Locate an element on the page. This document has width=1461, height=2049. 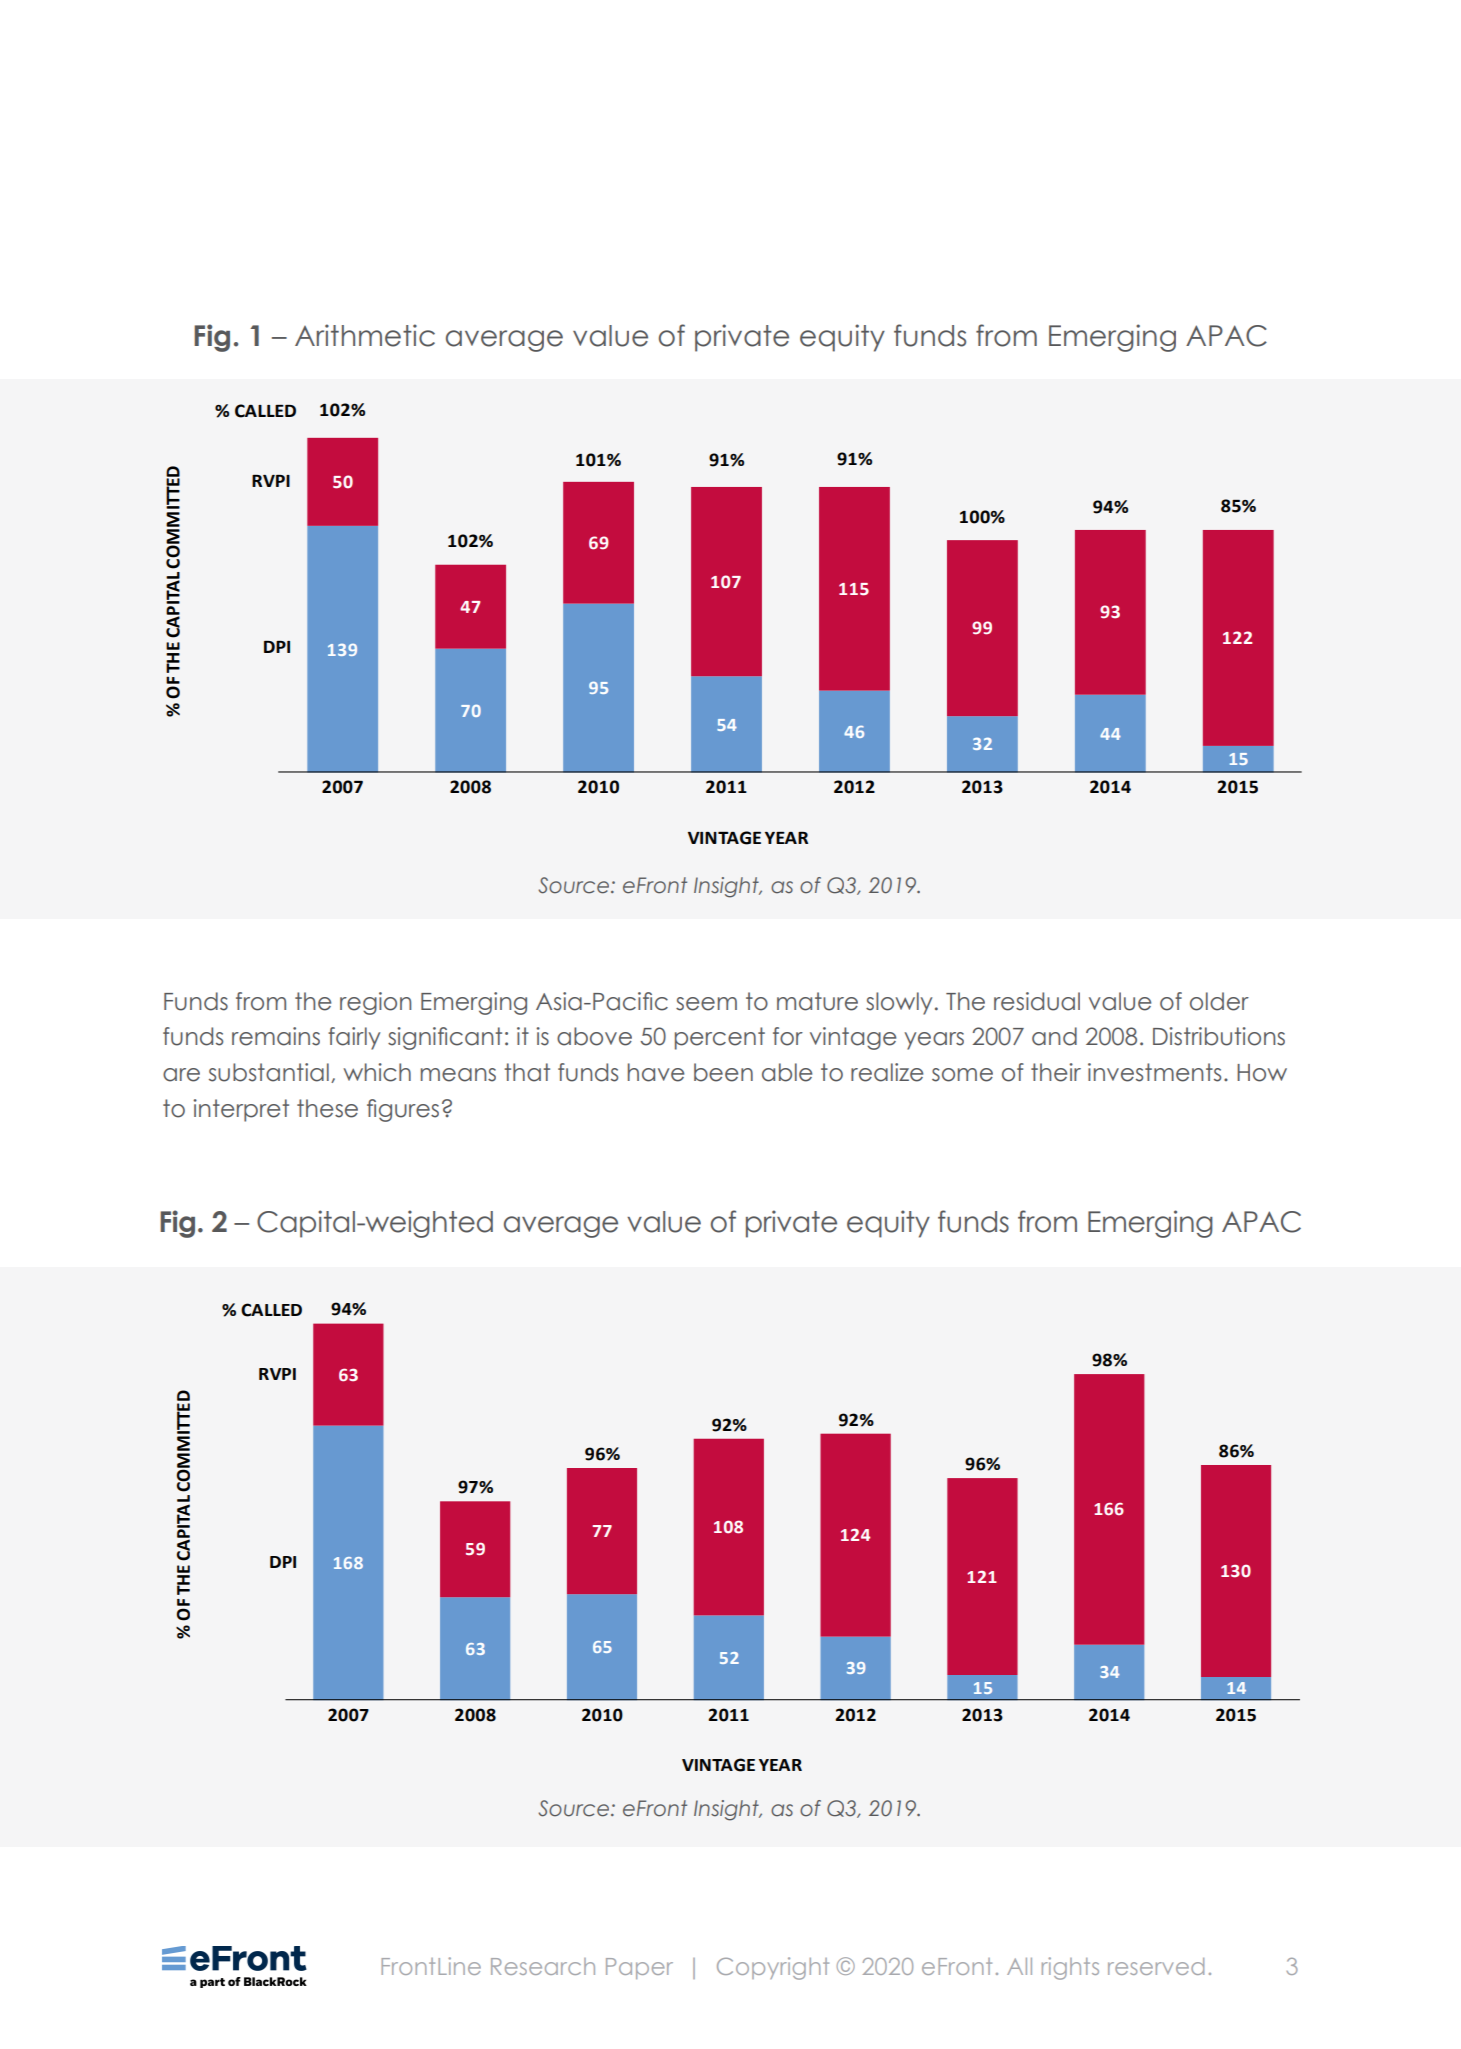
been is located at coordinates (723, 1072).
